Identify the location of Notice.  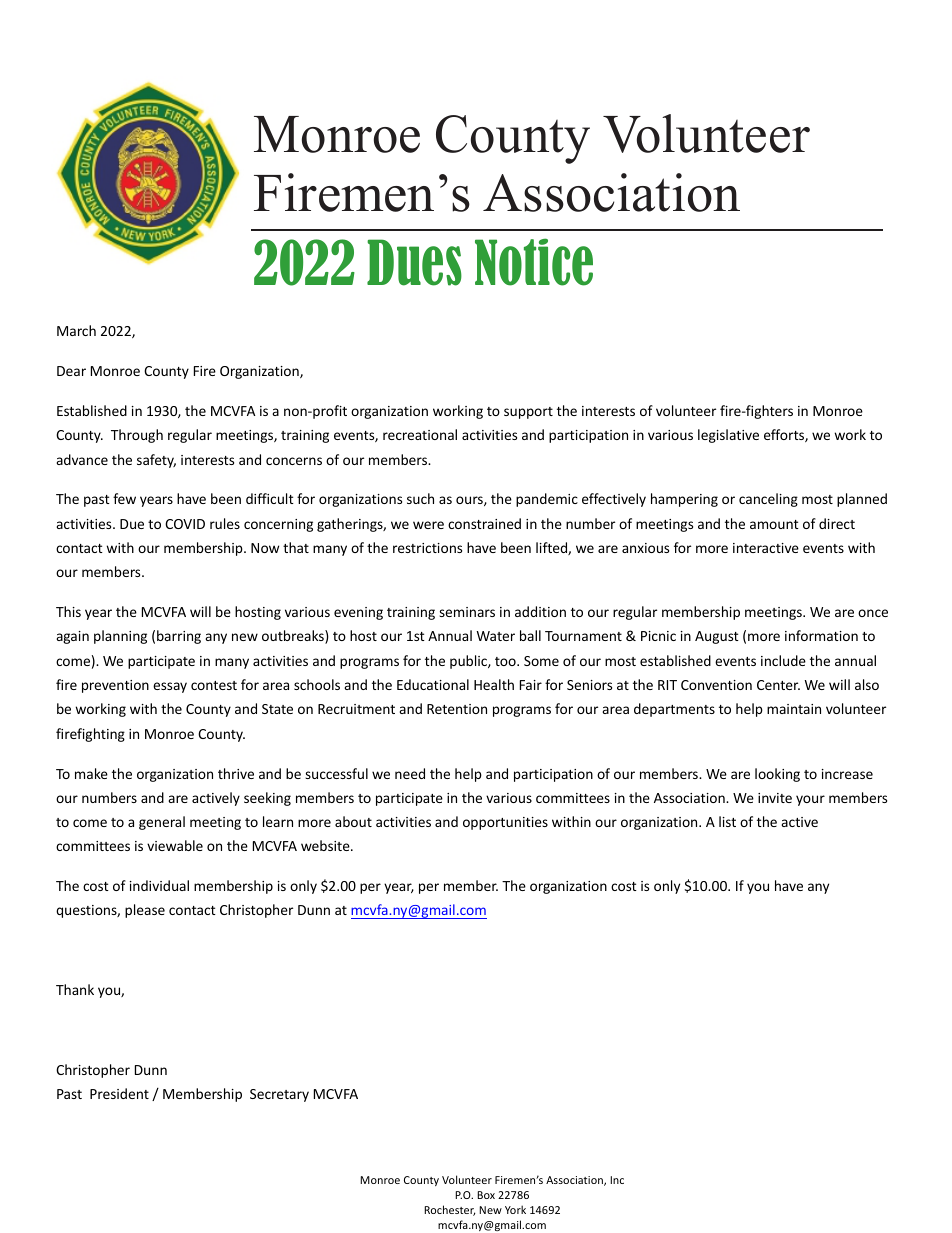
(534, 262).
